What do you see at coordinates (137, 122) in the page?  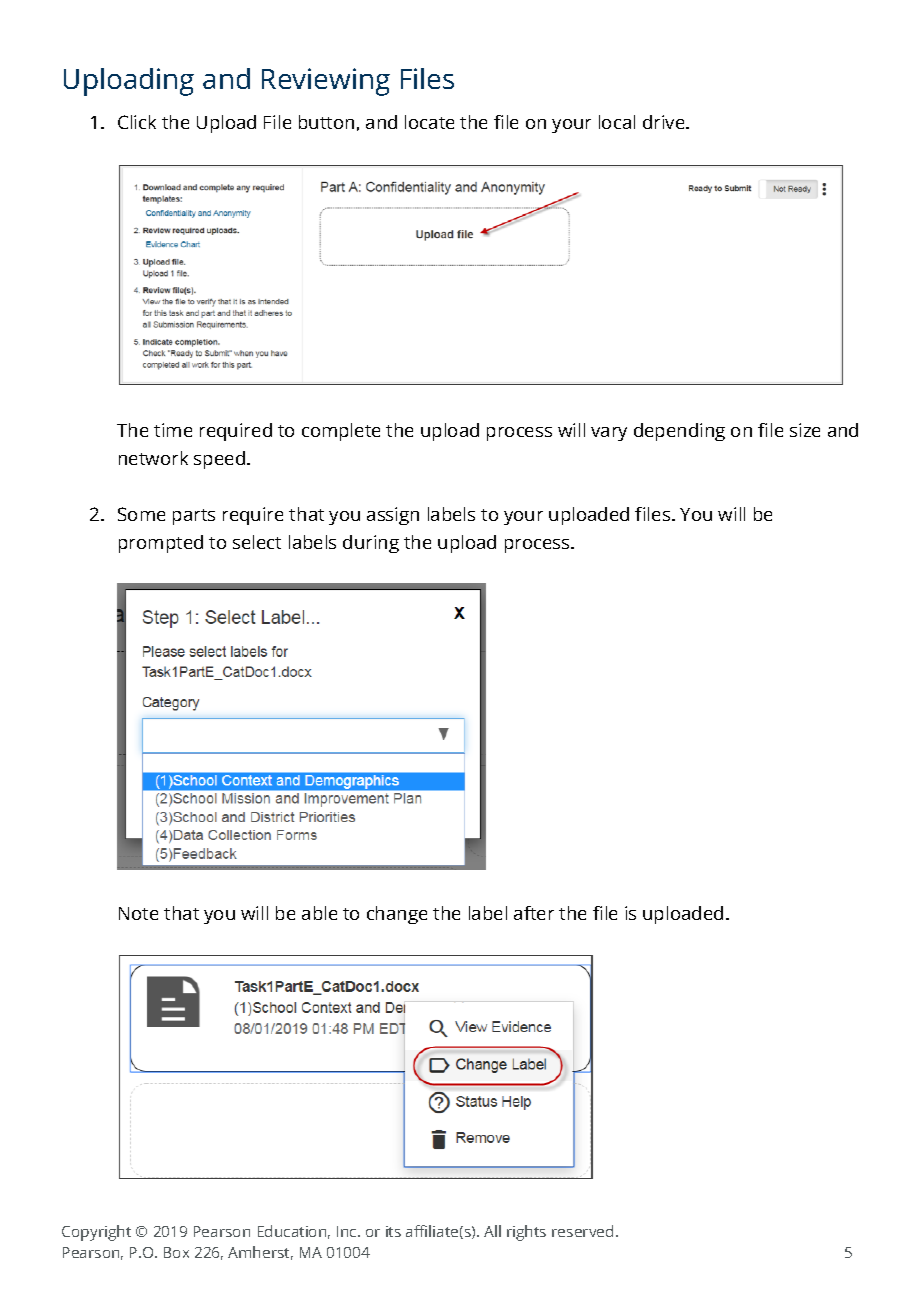 I see `Click` at bounding box center [137, 122].
